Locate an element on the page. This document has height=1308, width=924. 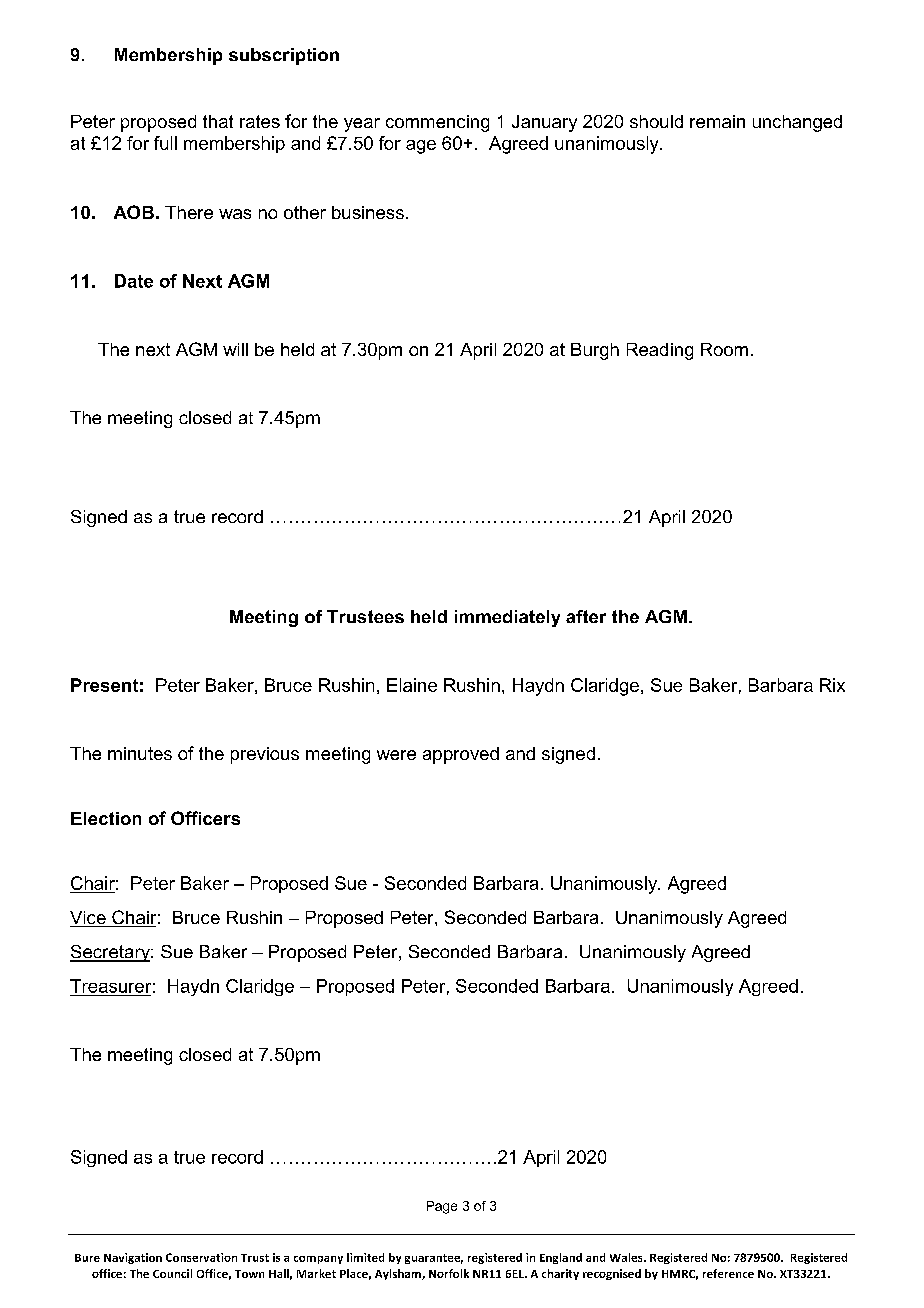
Burgh is located at coordinates (595, 351).
